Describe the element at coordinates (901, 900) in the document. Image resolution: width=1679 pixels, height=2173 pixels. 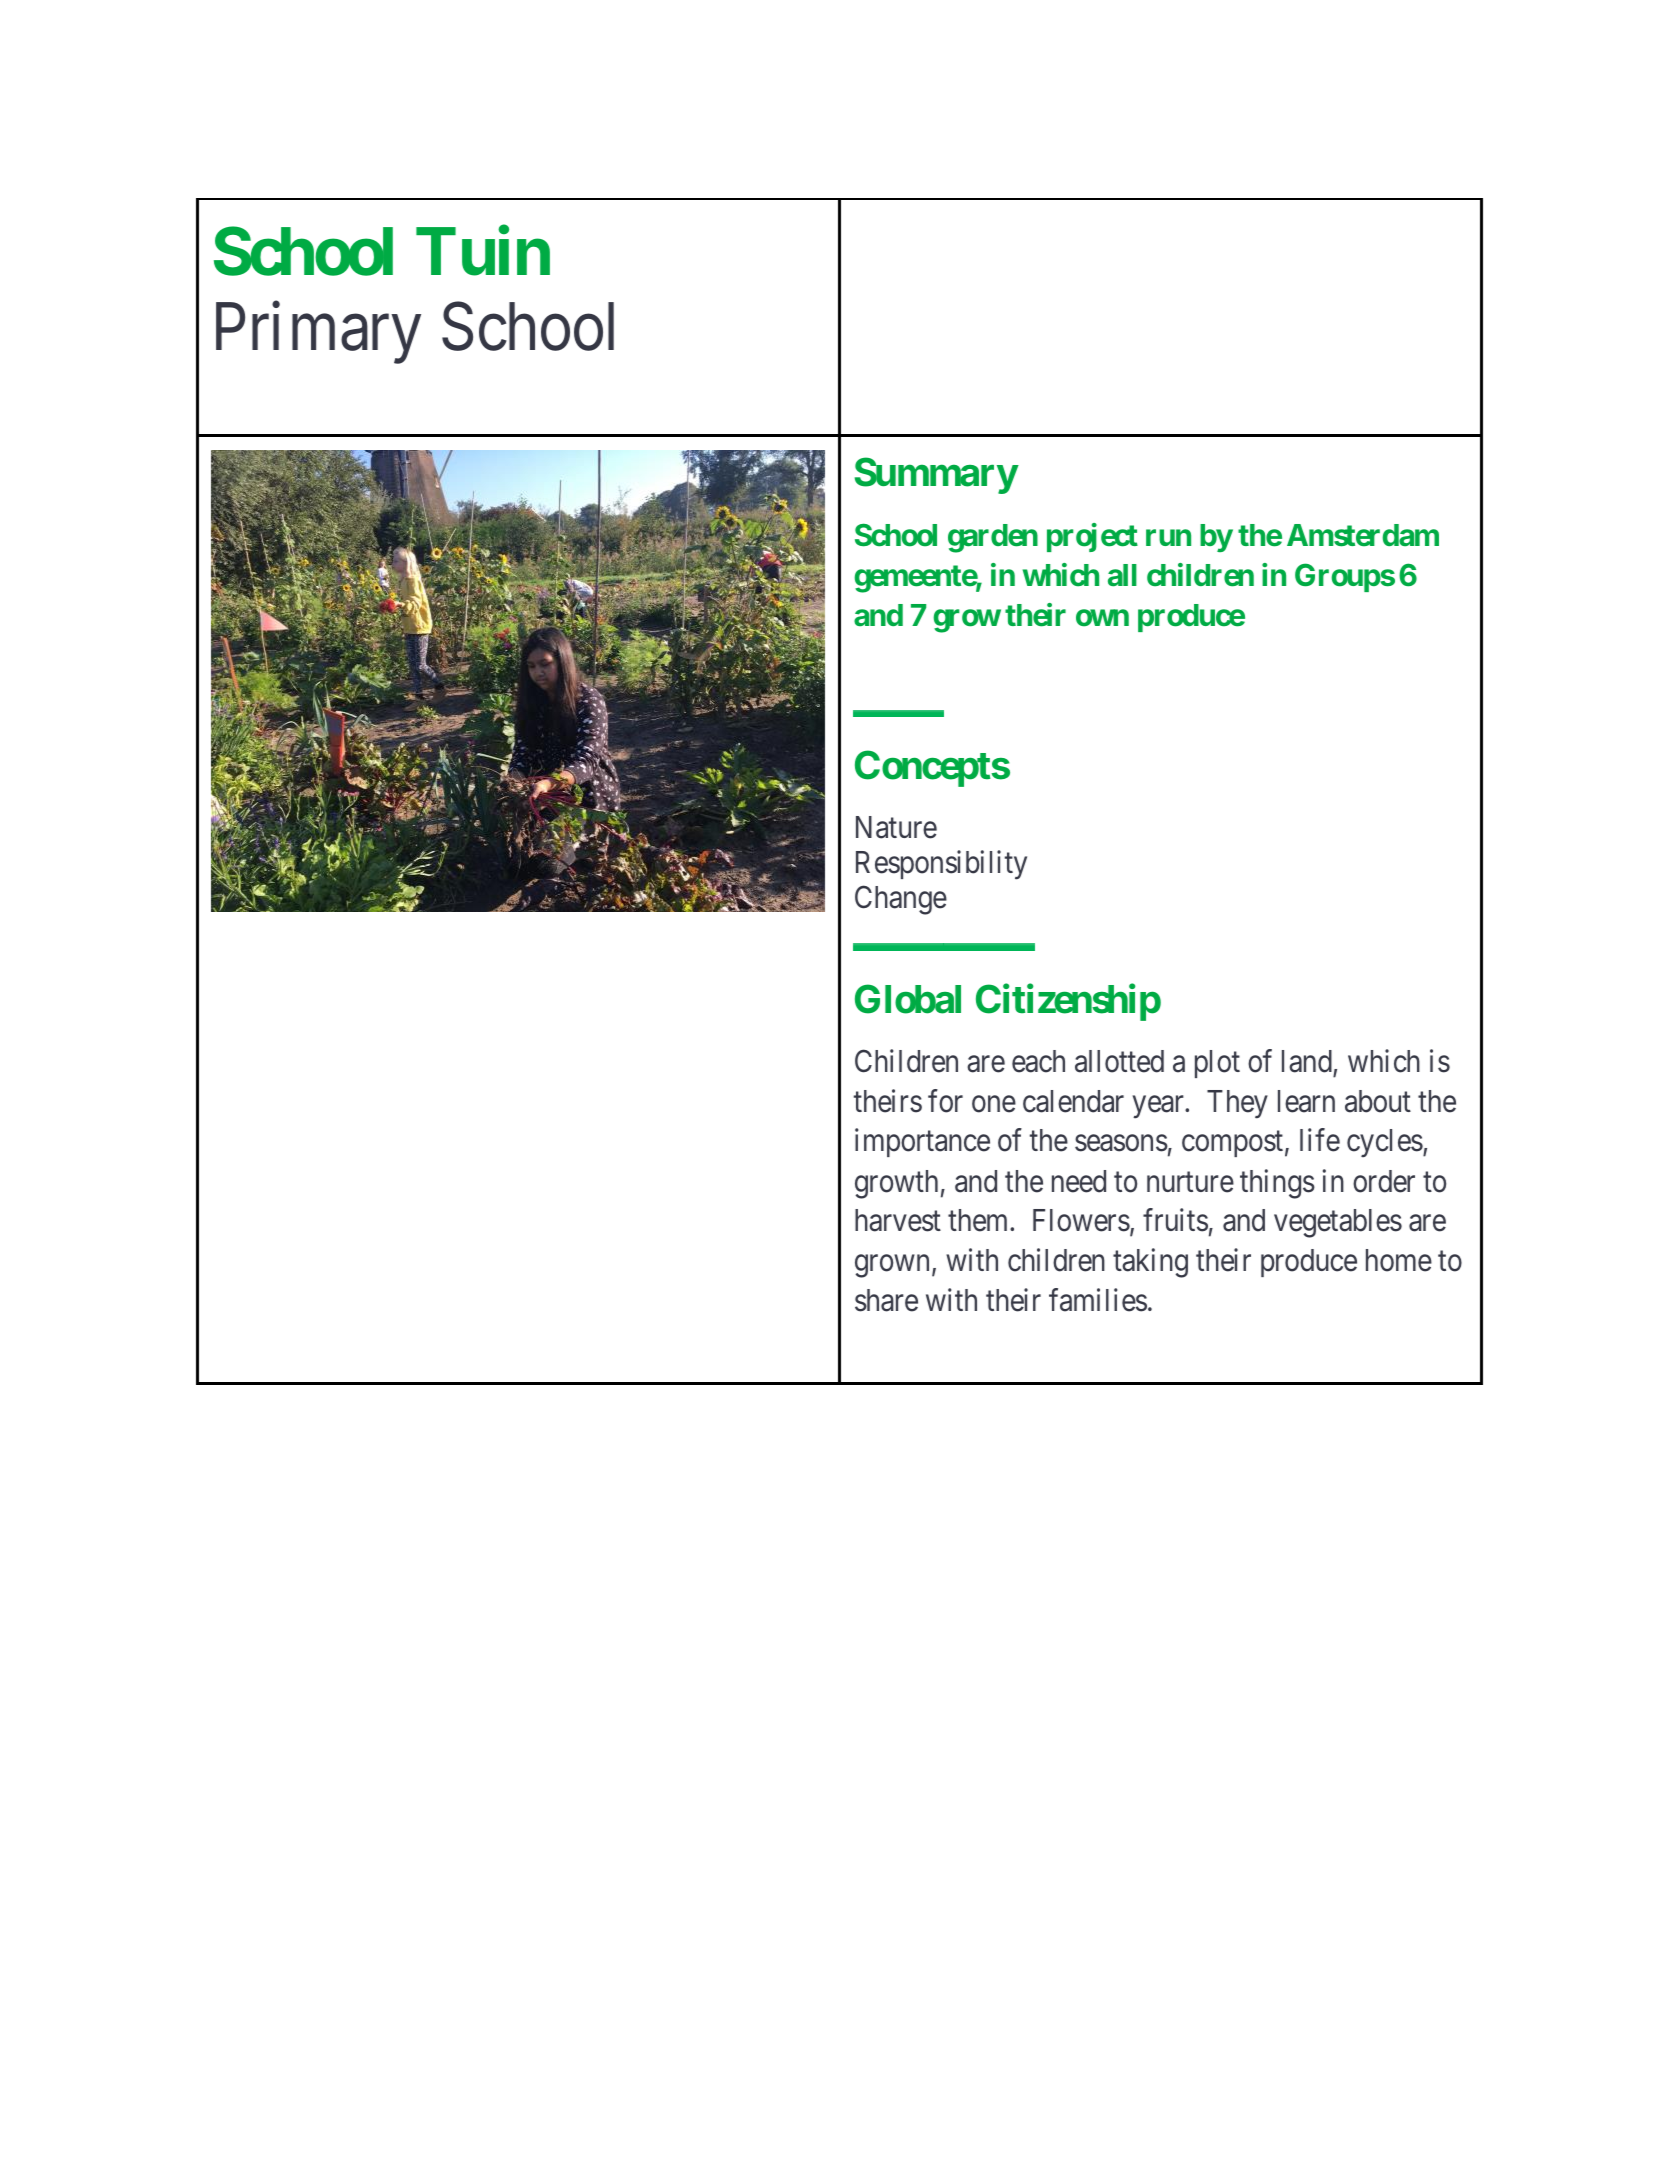
I see `Change` at that location.
